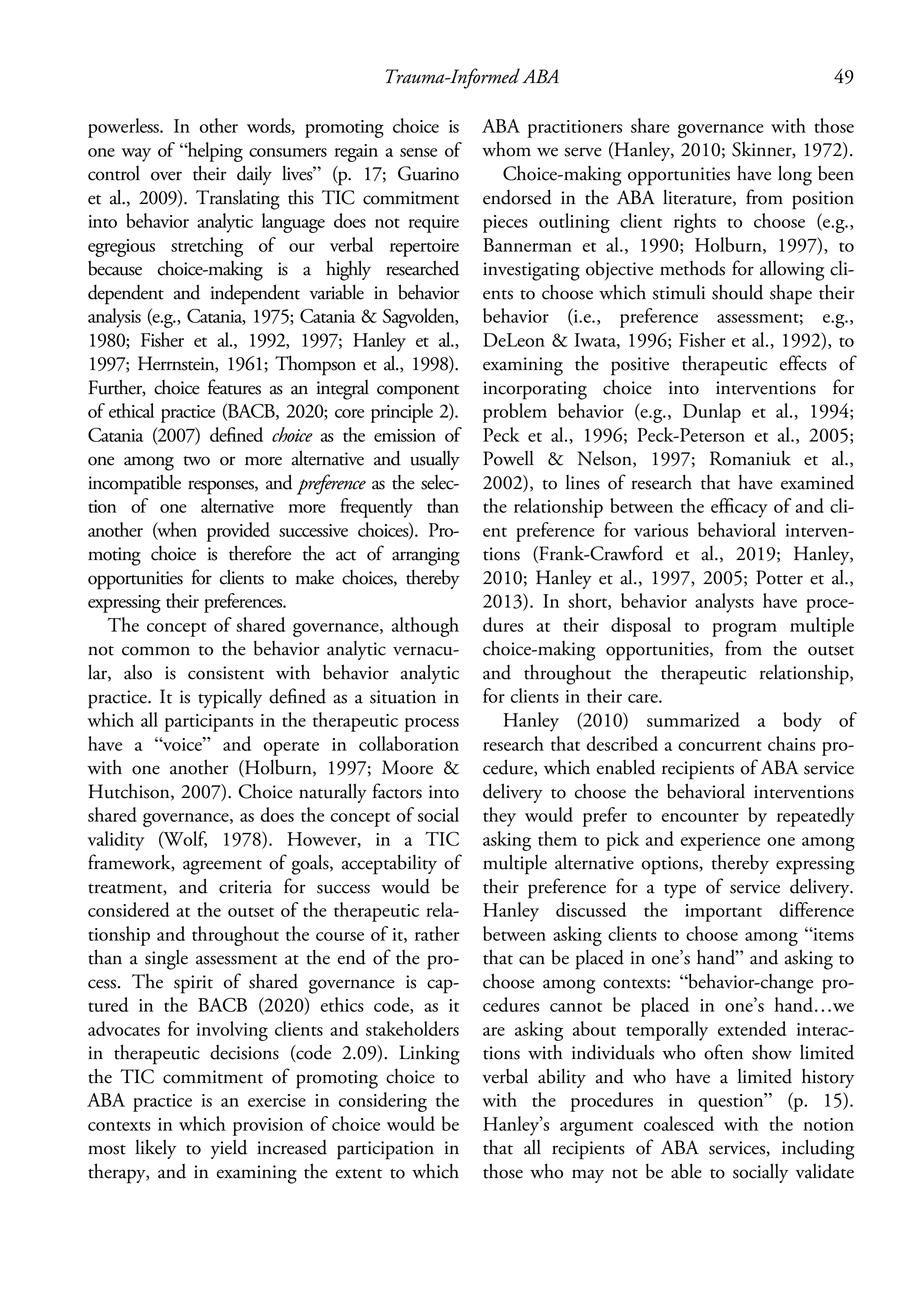 This document has width=905, height=1316. I want to click on including, so click(818, 1149).
